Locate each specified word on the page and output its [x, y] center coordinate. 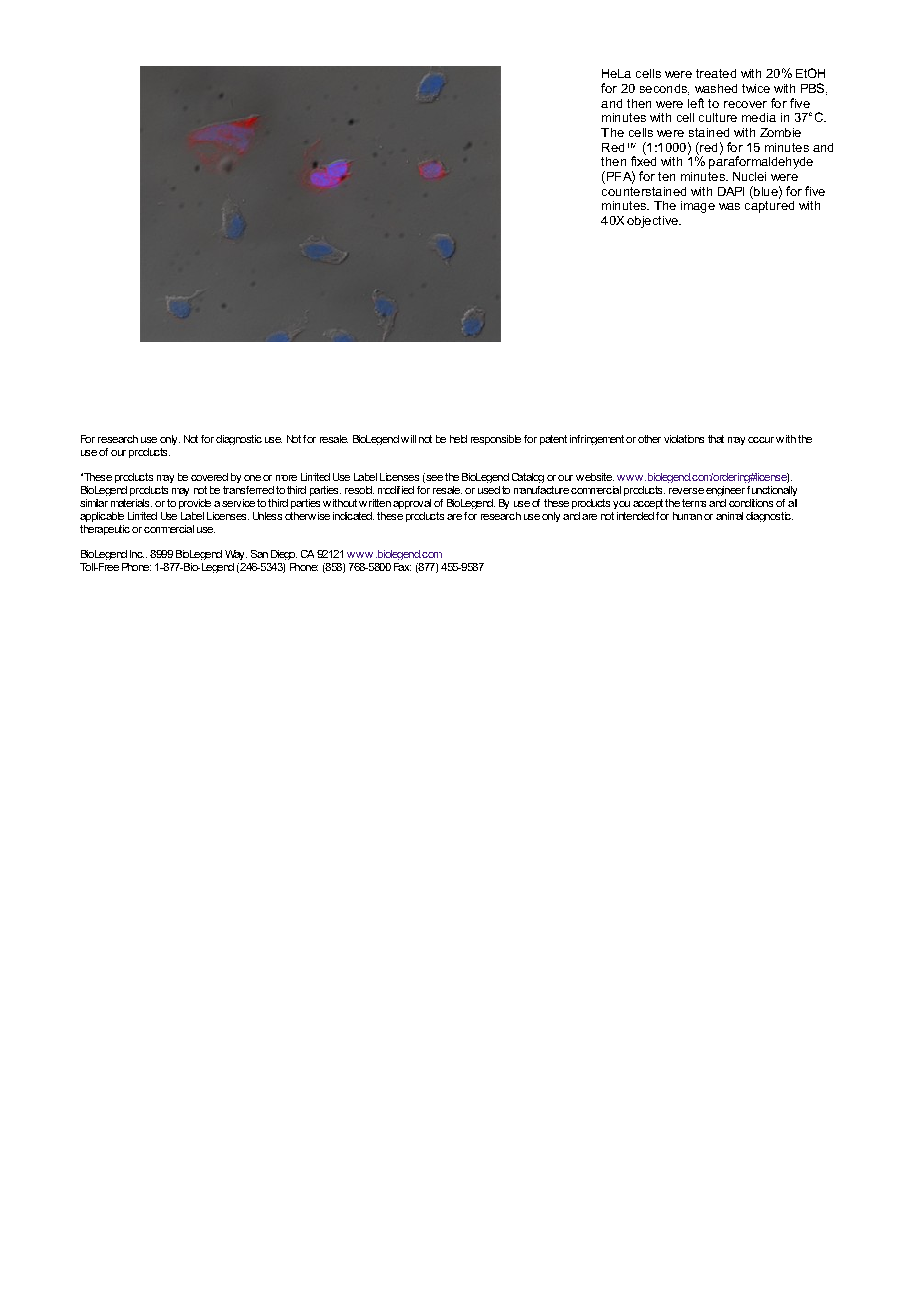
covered [209, 477]
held [458, 439]
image [698, 207]
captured [769, 205]
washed [716, 88]
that [716, 439]
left [696, 103]
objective [653, 222]
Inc [137, 554]
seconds [664, 89]
